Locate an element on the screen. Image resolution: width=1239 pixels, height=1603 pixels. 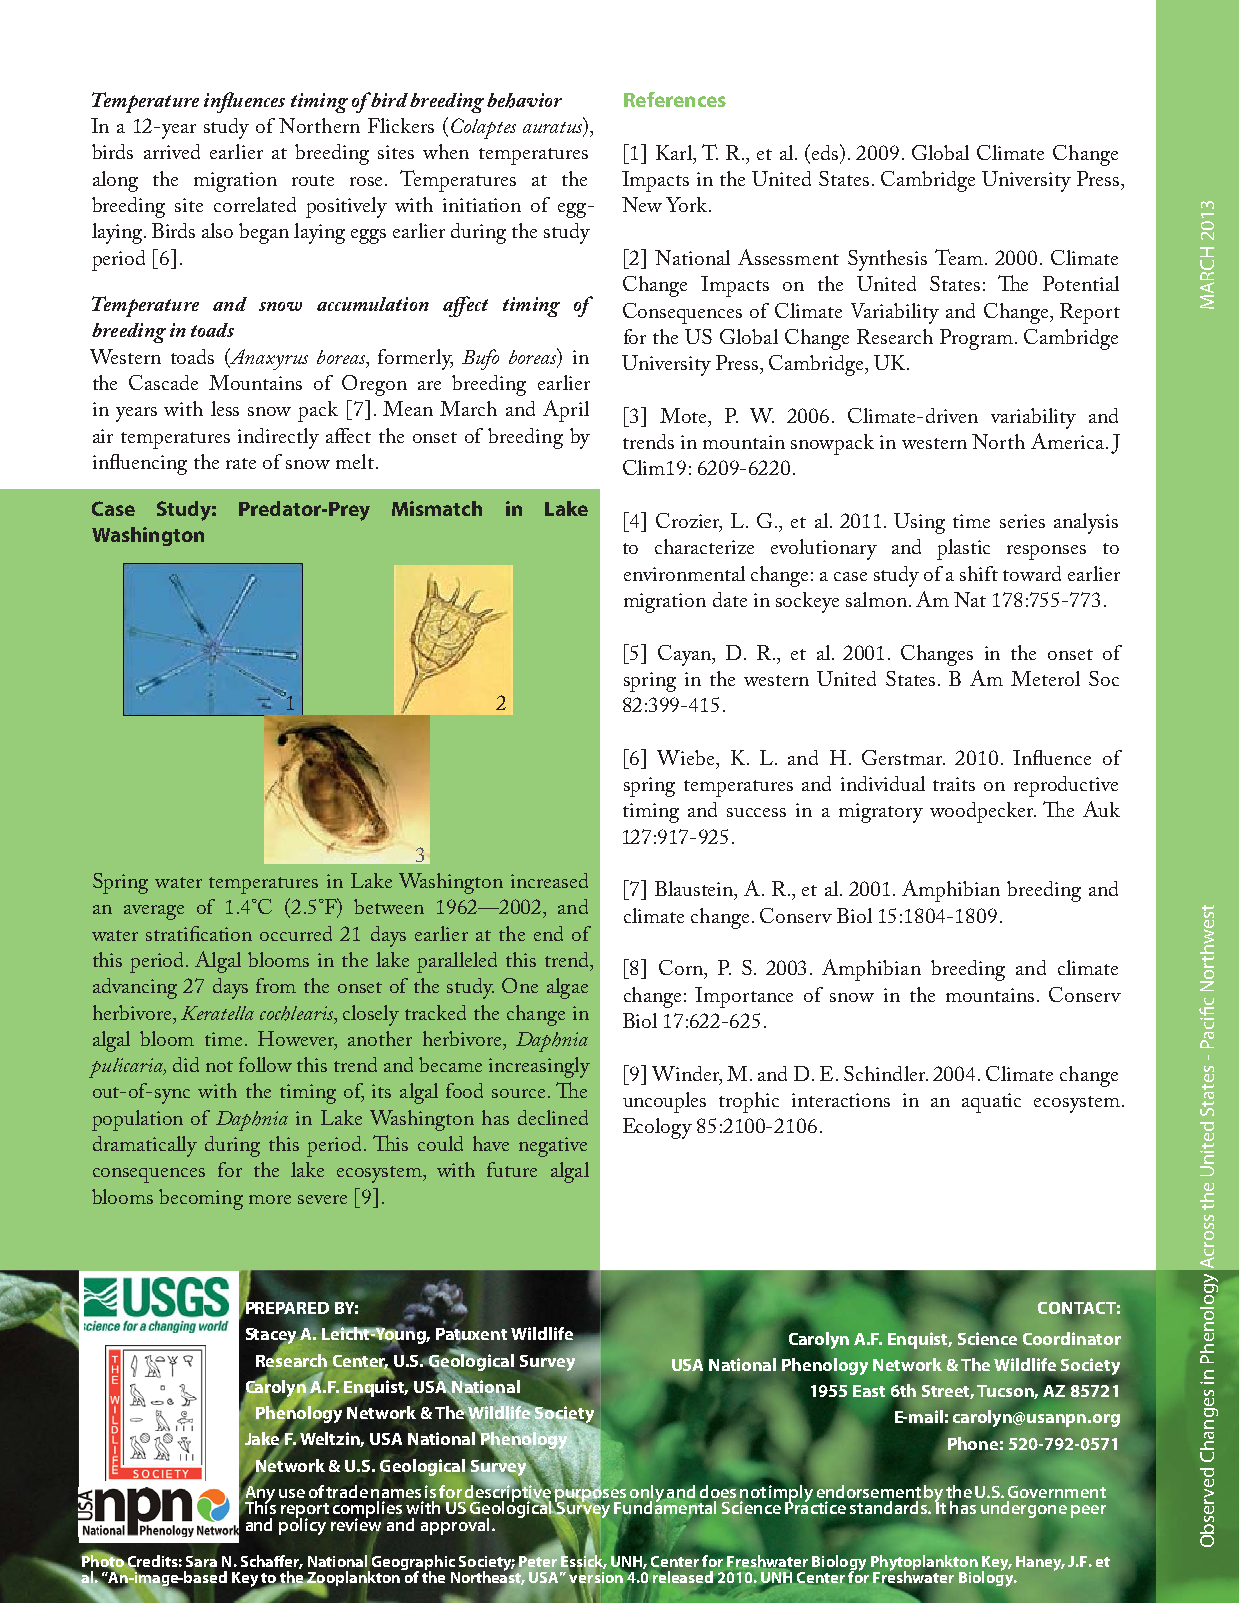
eds is located at coordinates (826, 152).
